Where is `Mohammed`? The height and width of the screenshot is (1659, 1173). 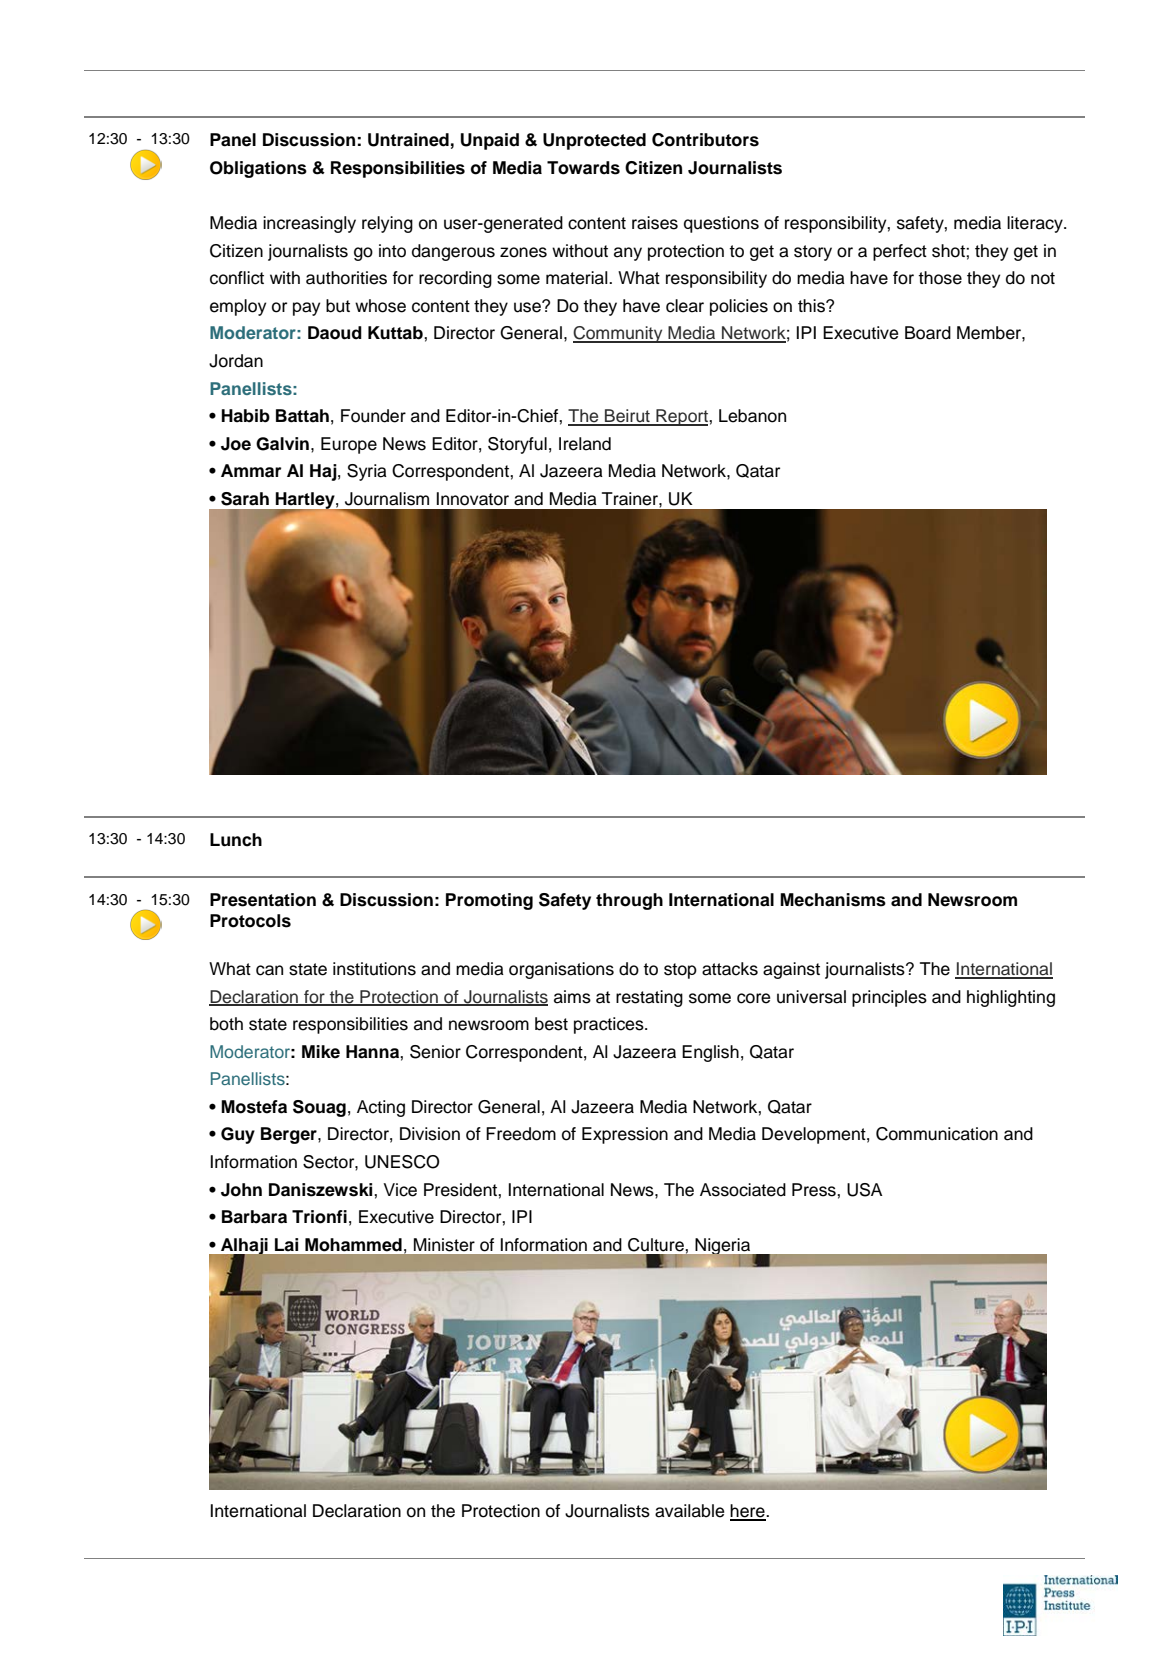
Mohammed is located at coordinates (353, 1245).
